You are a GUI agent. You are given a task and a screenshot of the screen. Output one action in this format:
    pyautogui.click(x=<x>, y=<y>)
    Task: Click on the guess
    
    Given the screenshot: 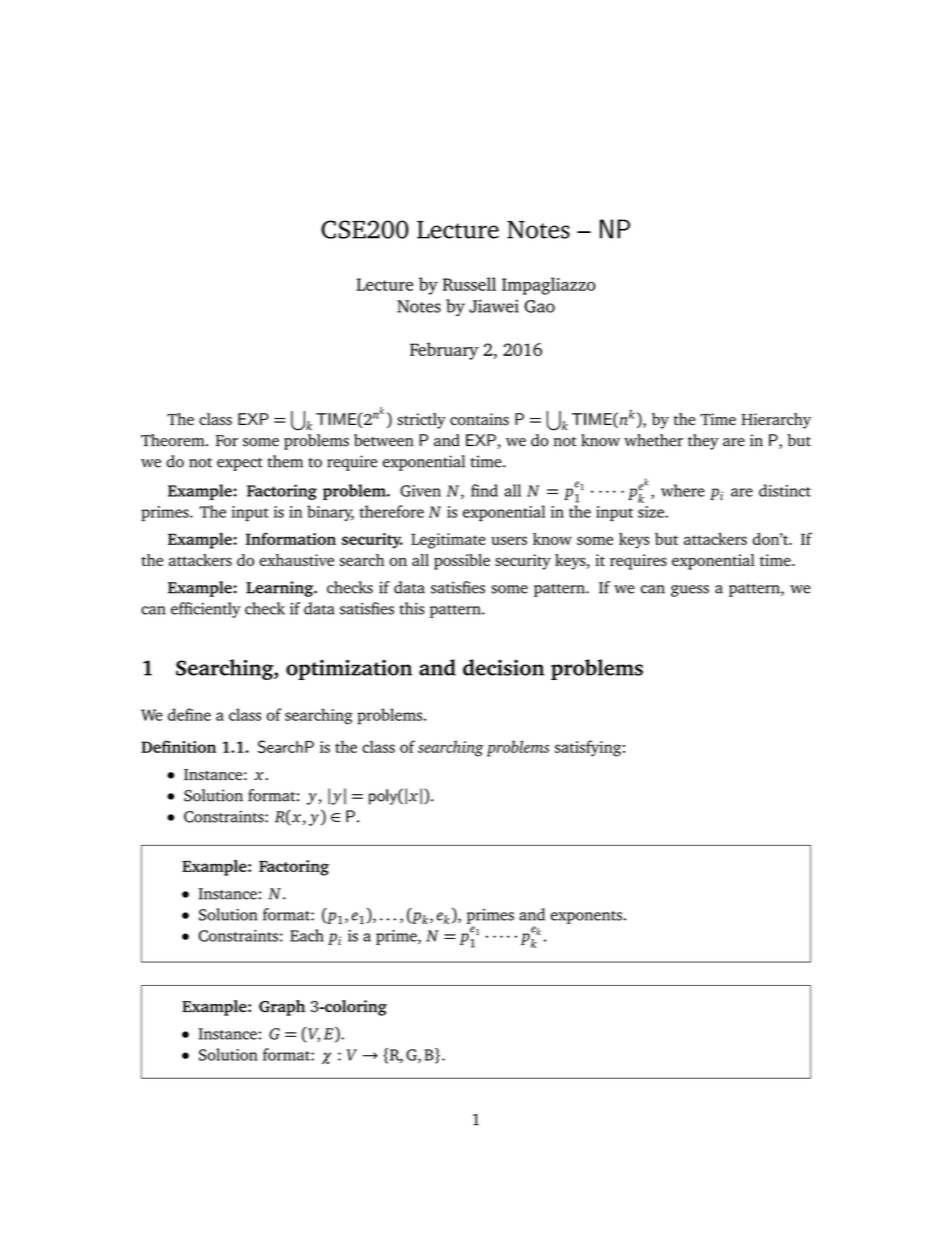 What is the action you would take?
    pyautogui.click(x=690, y=591)
